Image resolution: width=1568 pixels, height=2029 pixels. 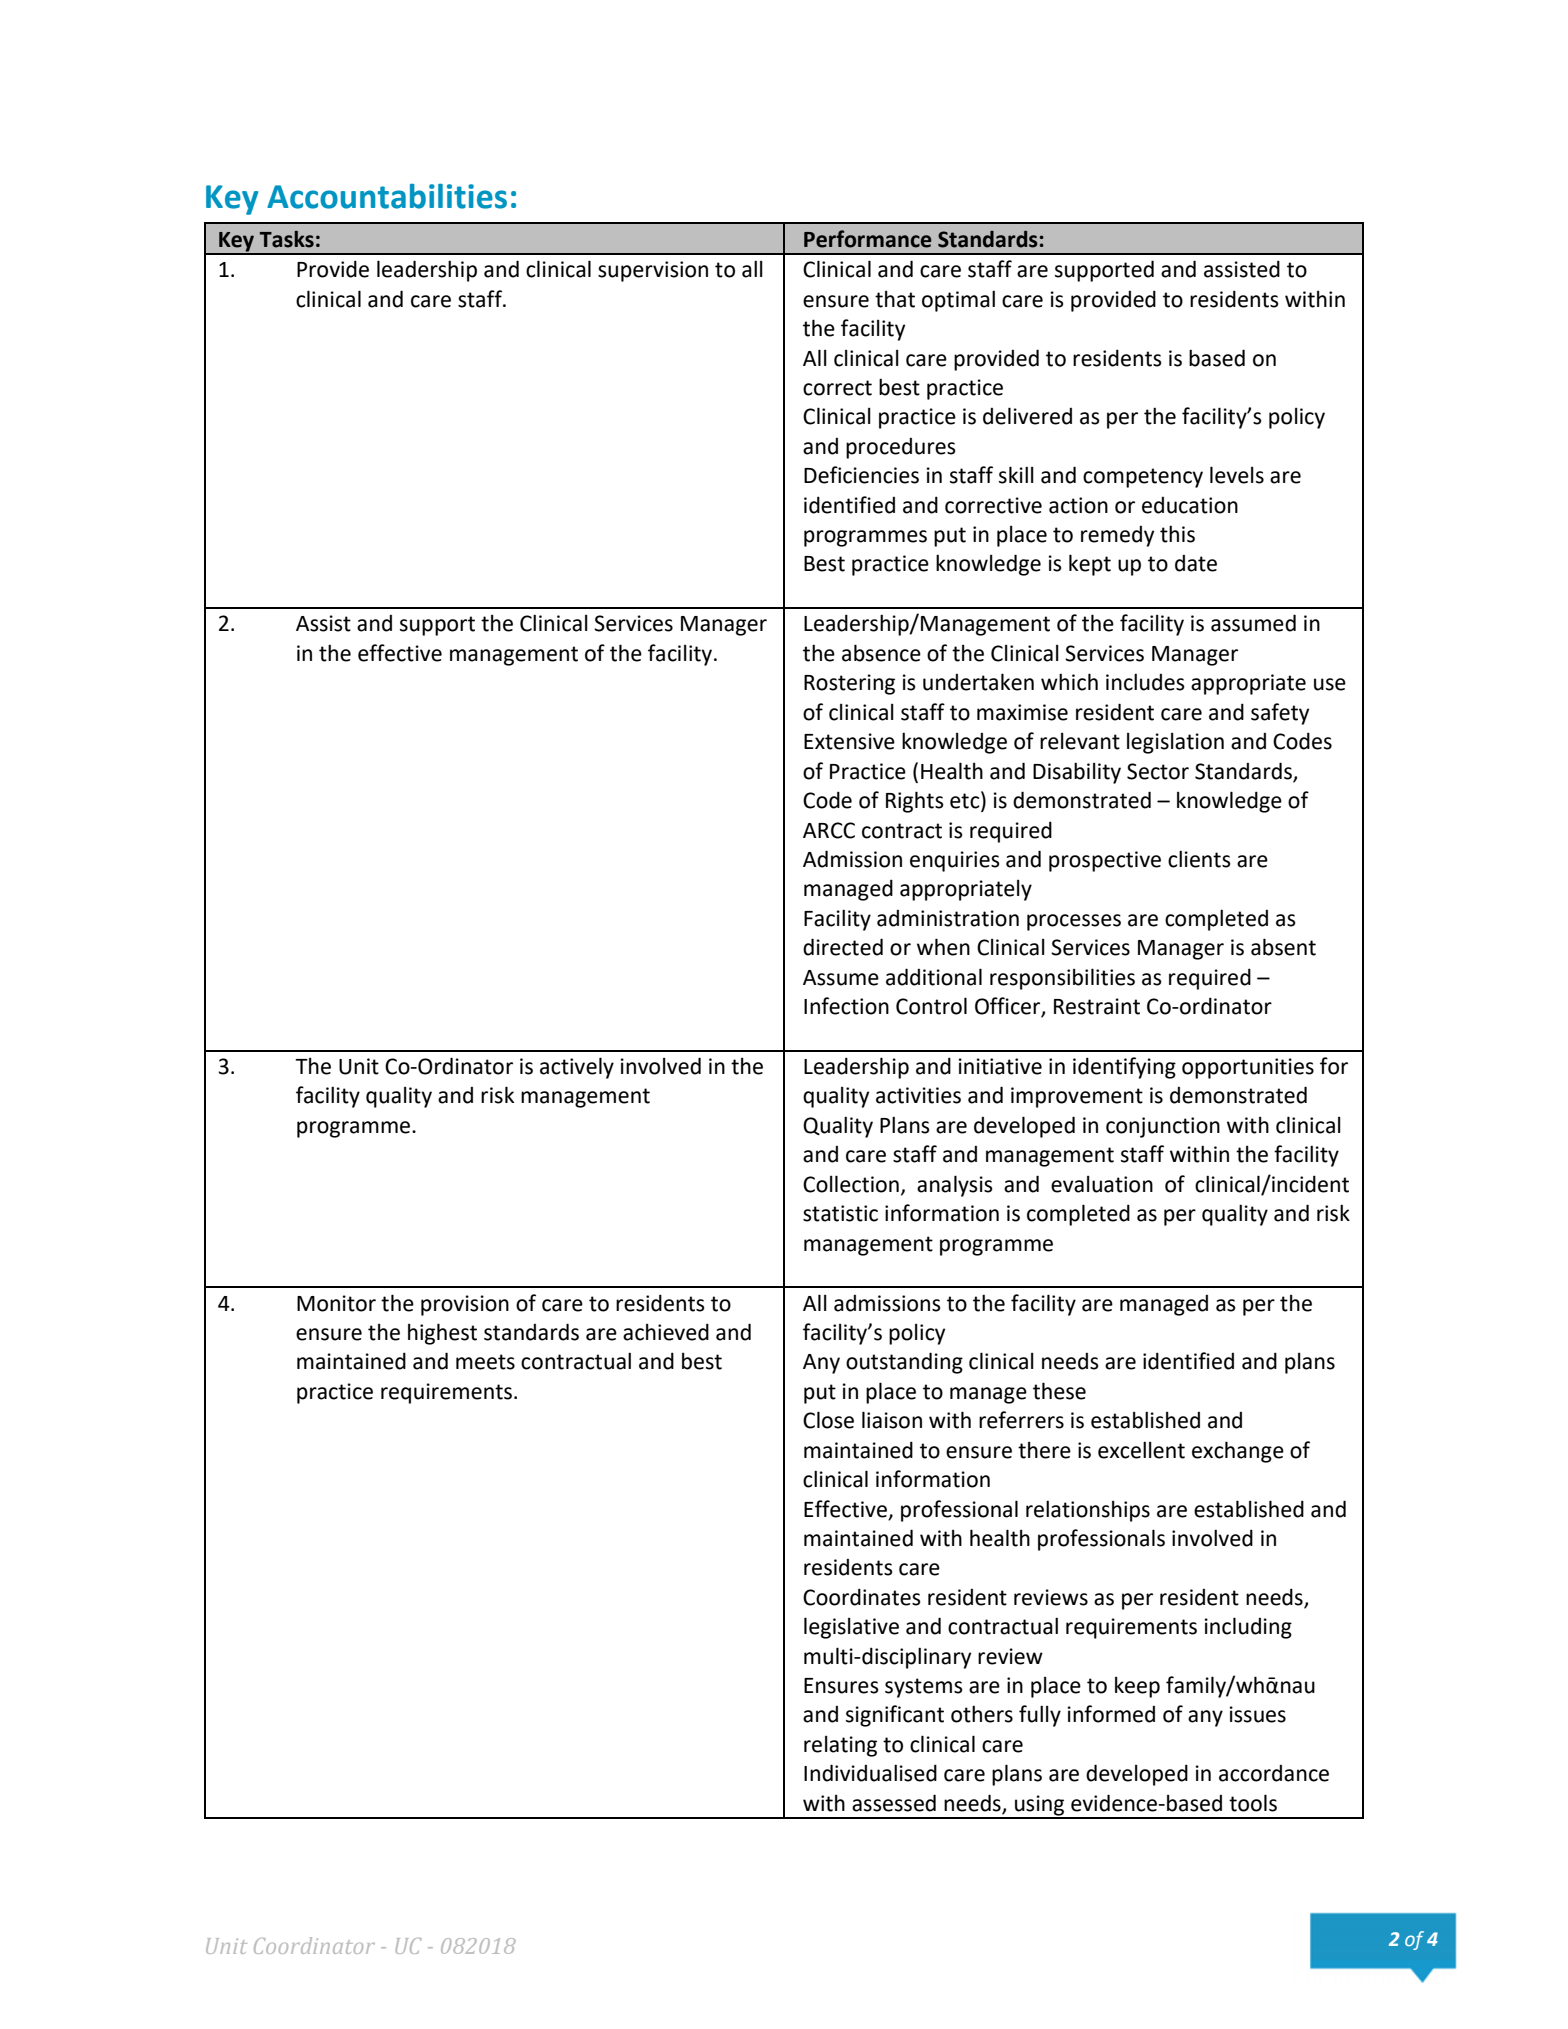 I want to click on optimal, so click(x=958, y=301).
